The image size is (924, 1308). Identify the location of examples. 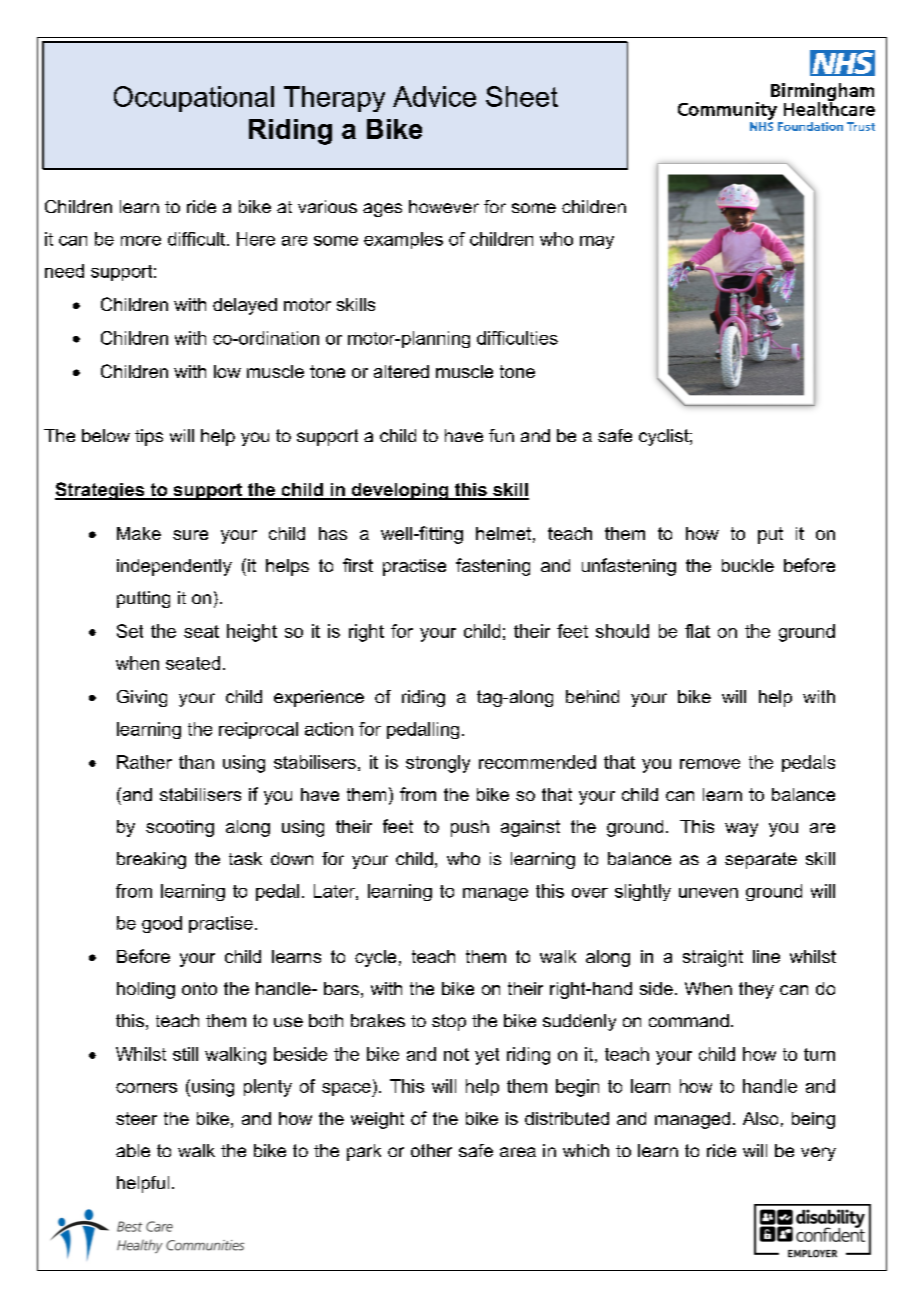
(403, 240).
